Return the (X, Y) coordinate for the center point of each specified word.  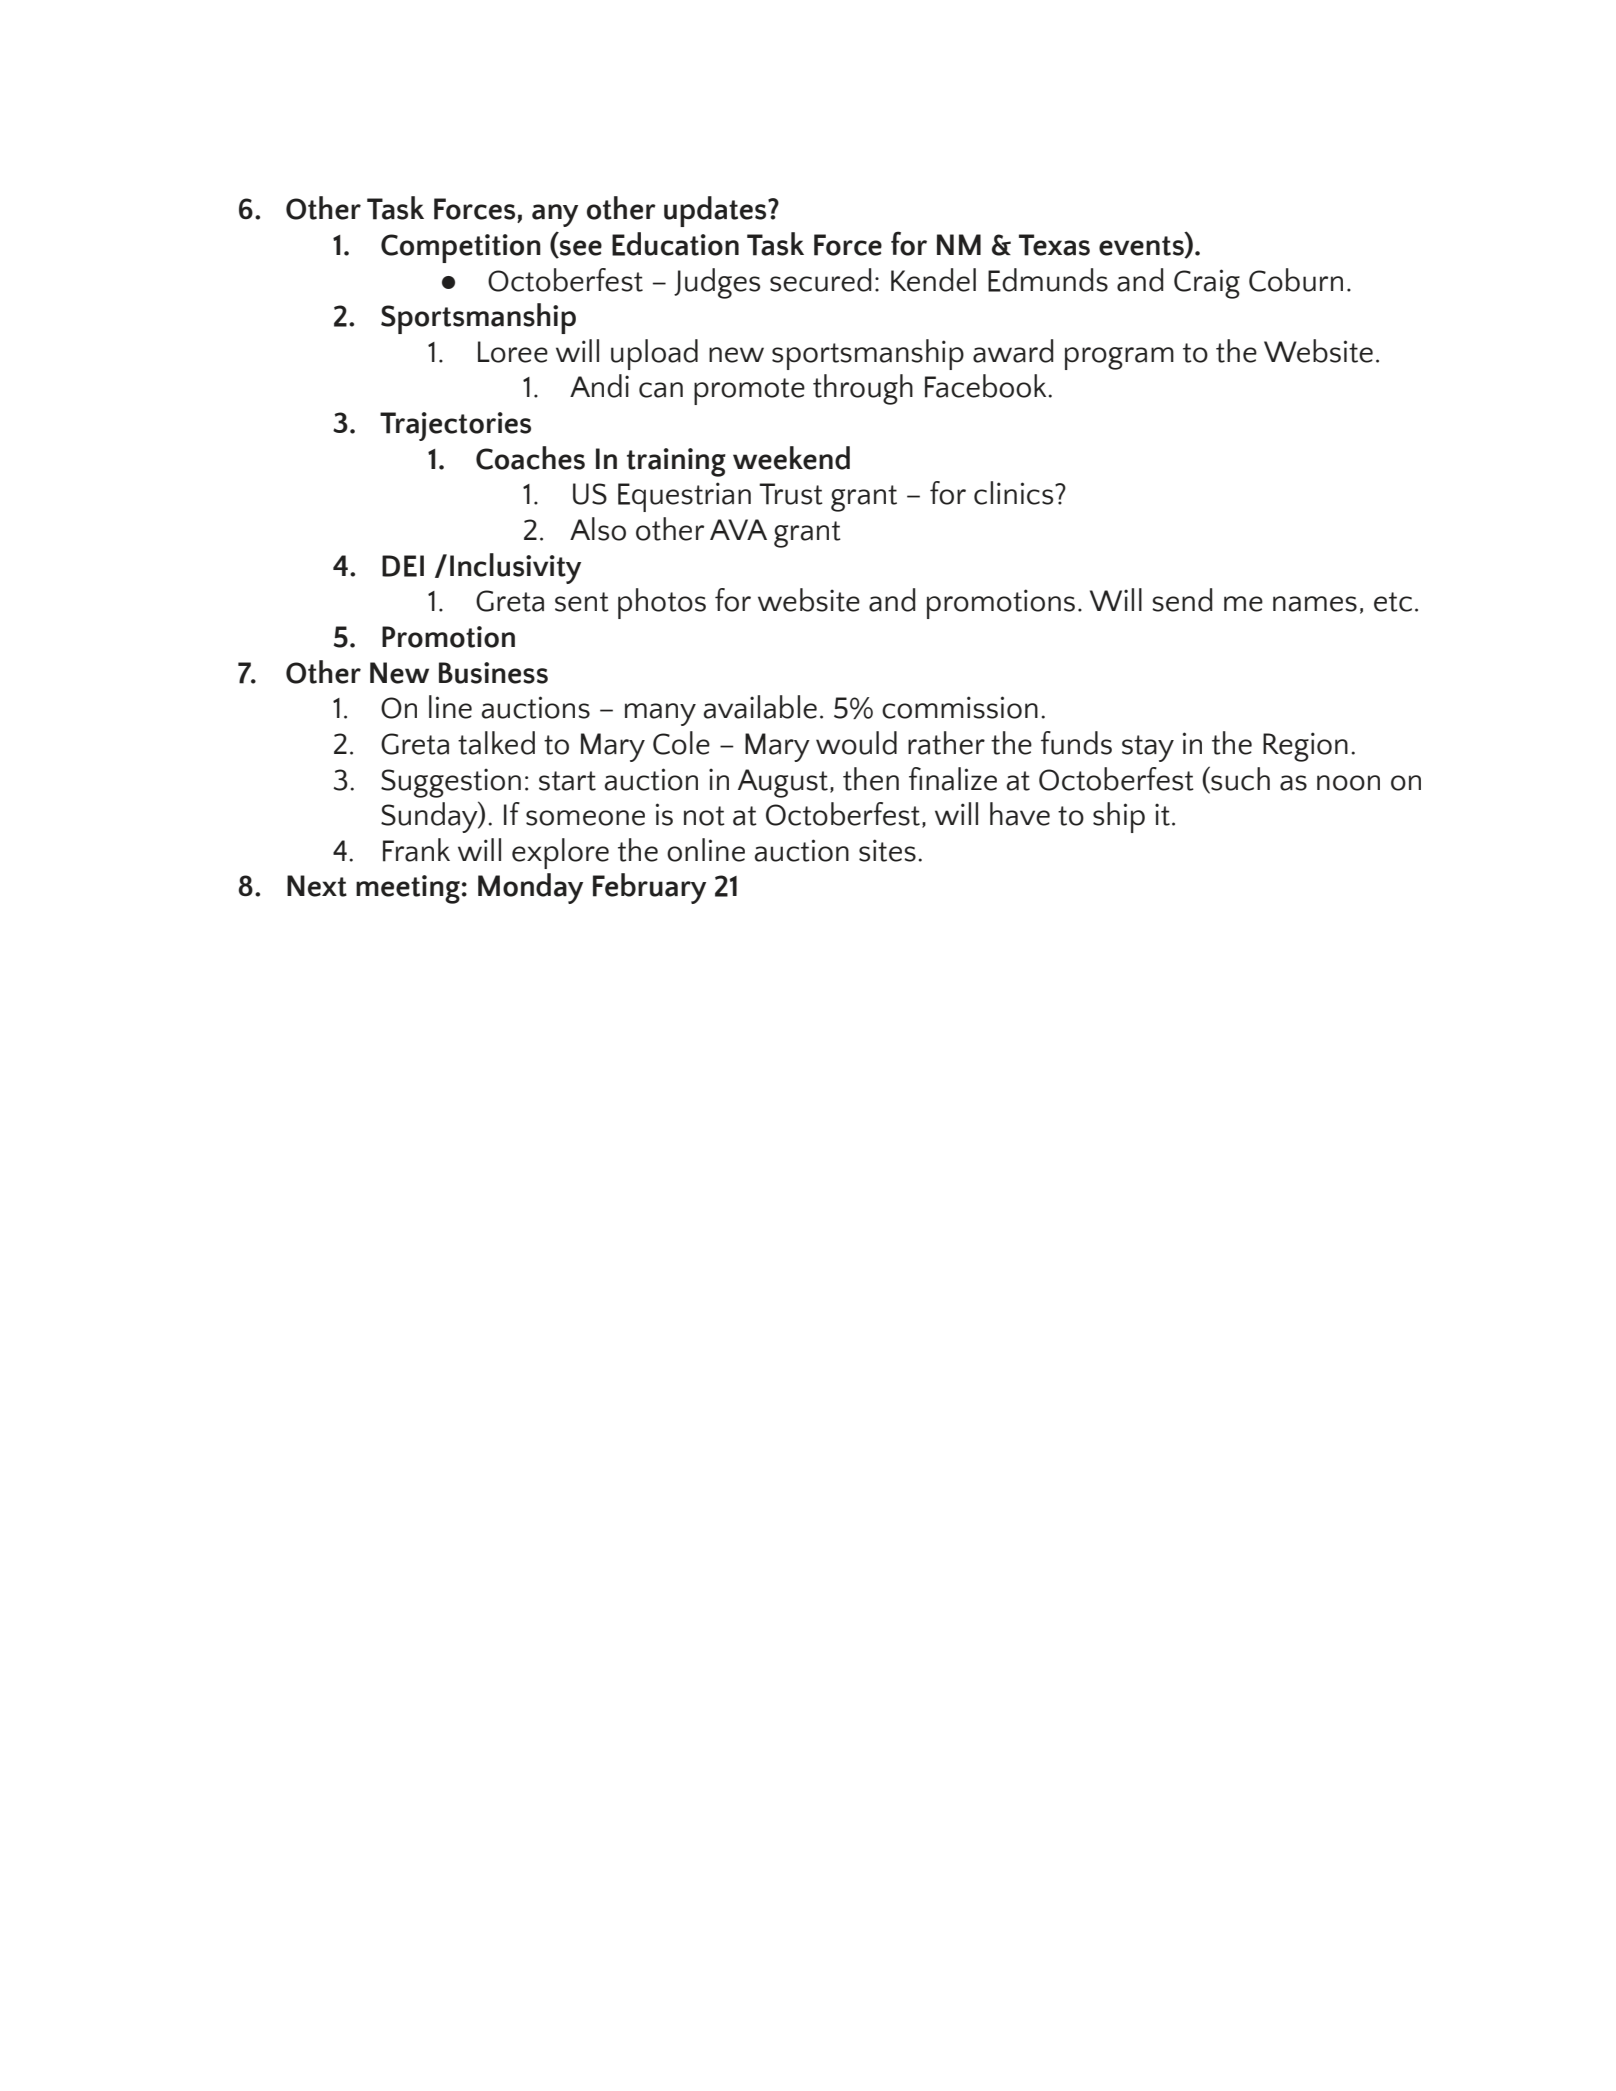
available (760, 707)
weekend (791, 458)
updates (716, 211)
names (1315, 604)
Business (493, 673)
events (1142, 247)
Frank (416, 850)
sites (887, 850)
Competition (461, 248)
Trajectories (455, 426)
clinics (1015, 493)
